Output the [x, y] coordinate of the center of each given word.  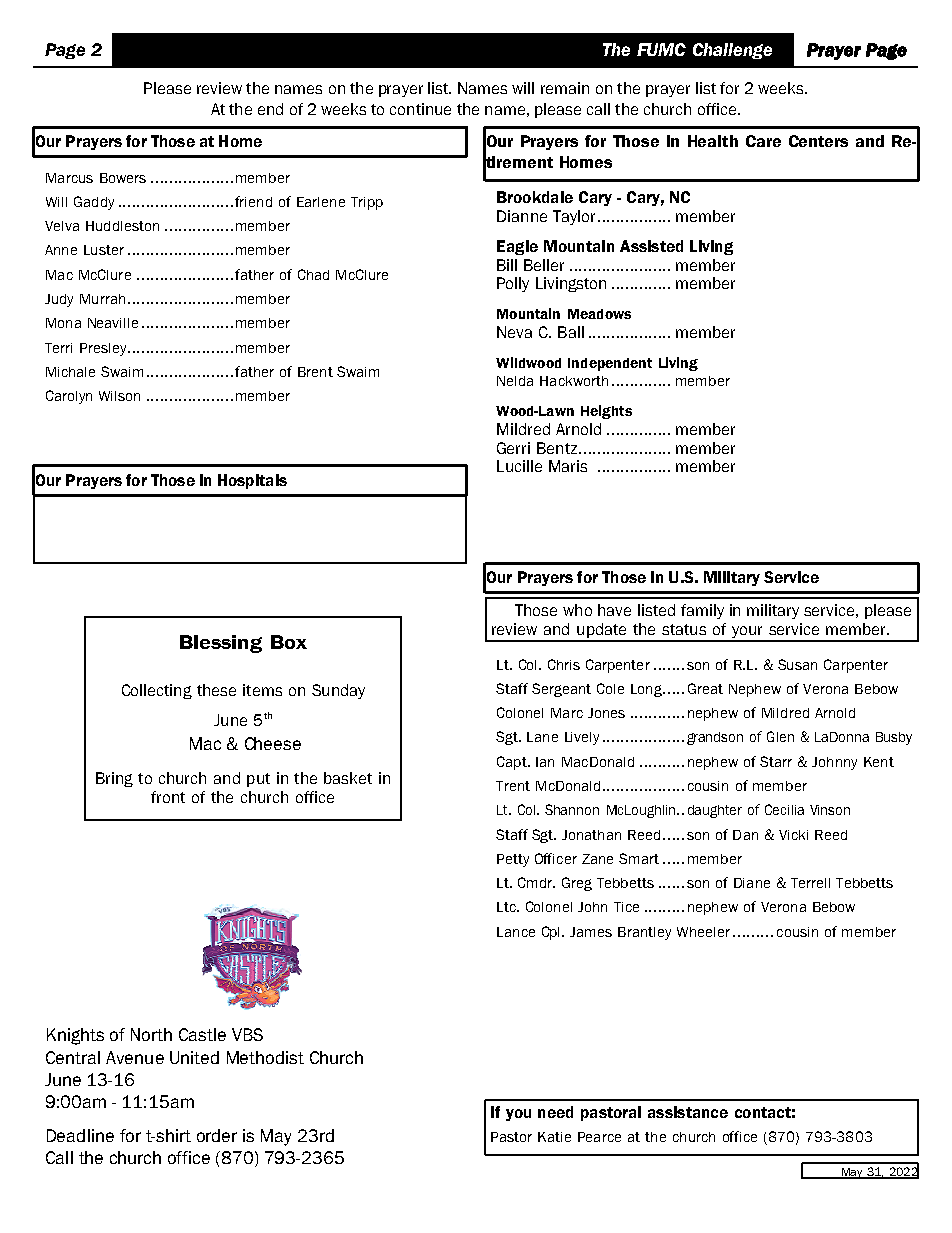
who [577, 610]
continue [420, 109]
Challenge [732, 51]
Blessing [221, 644]
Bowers [123, 178]
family [702, 611]
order [217, 1135]
